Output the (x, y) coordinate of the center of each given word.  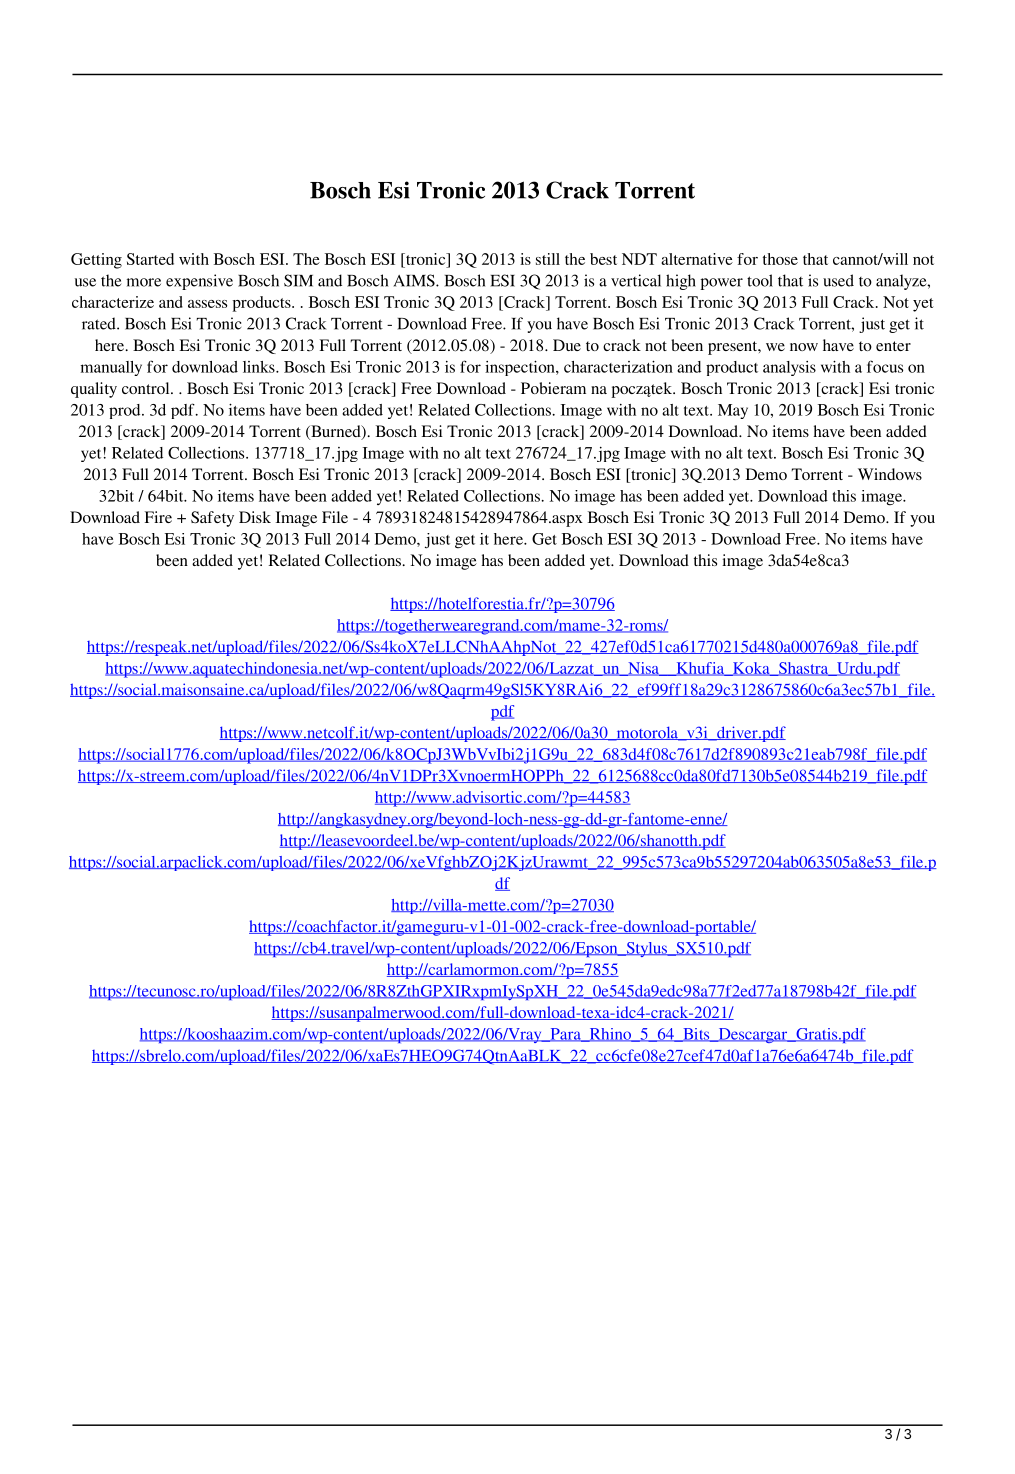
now (804, 347)
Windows (890, 474)
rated (100, 323)
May (733, 411)
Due (567, 345)
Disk (255, 517)
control (147, 388)
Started (150, 259)
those (780, 259)
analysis (789, 368)
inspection (521, 368)
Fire (158, 517)
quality (94, 390)
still (548, 259)
